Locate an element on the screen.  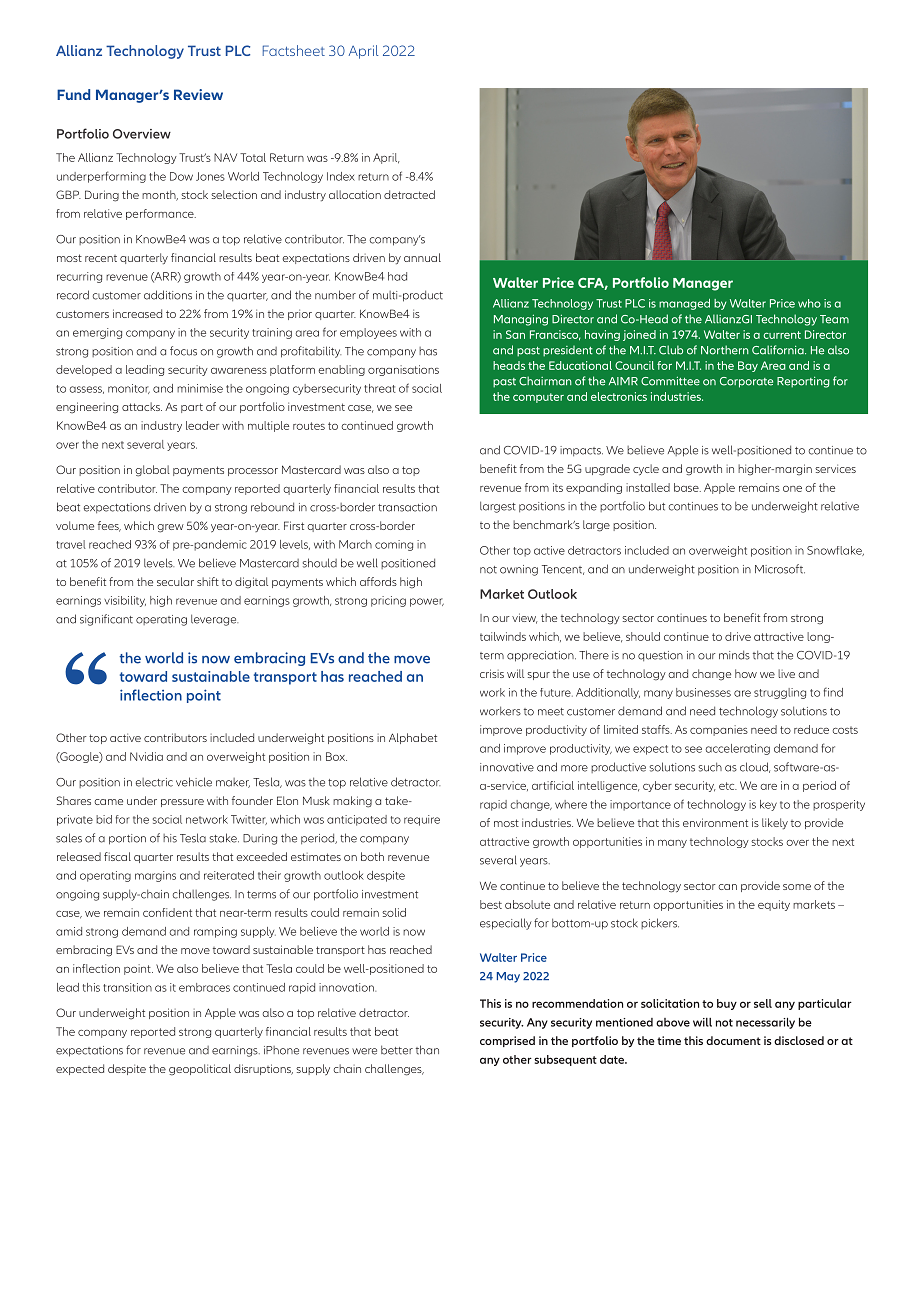
power is located at coordinates (427, 602).
